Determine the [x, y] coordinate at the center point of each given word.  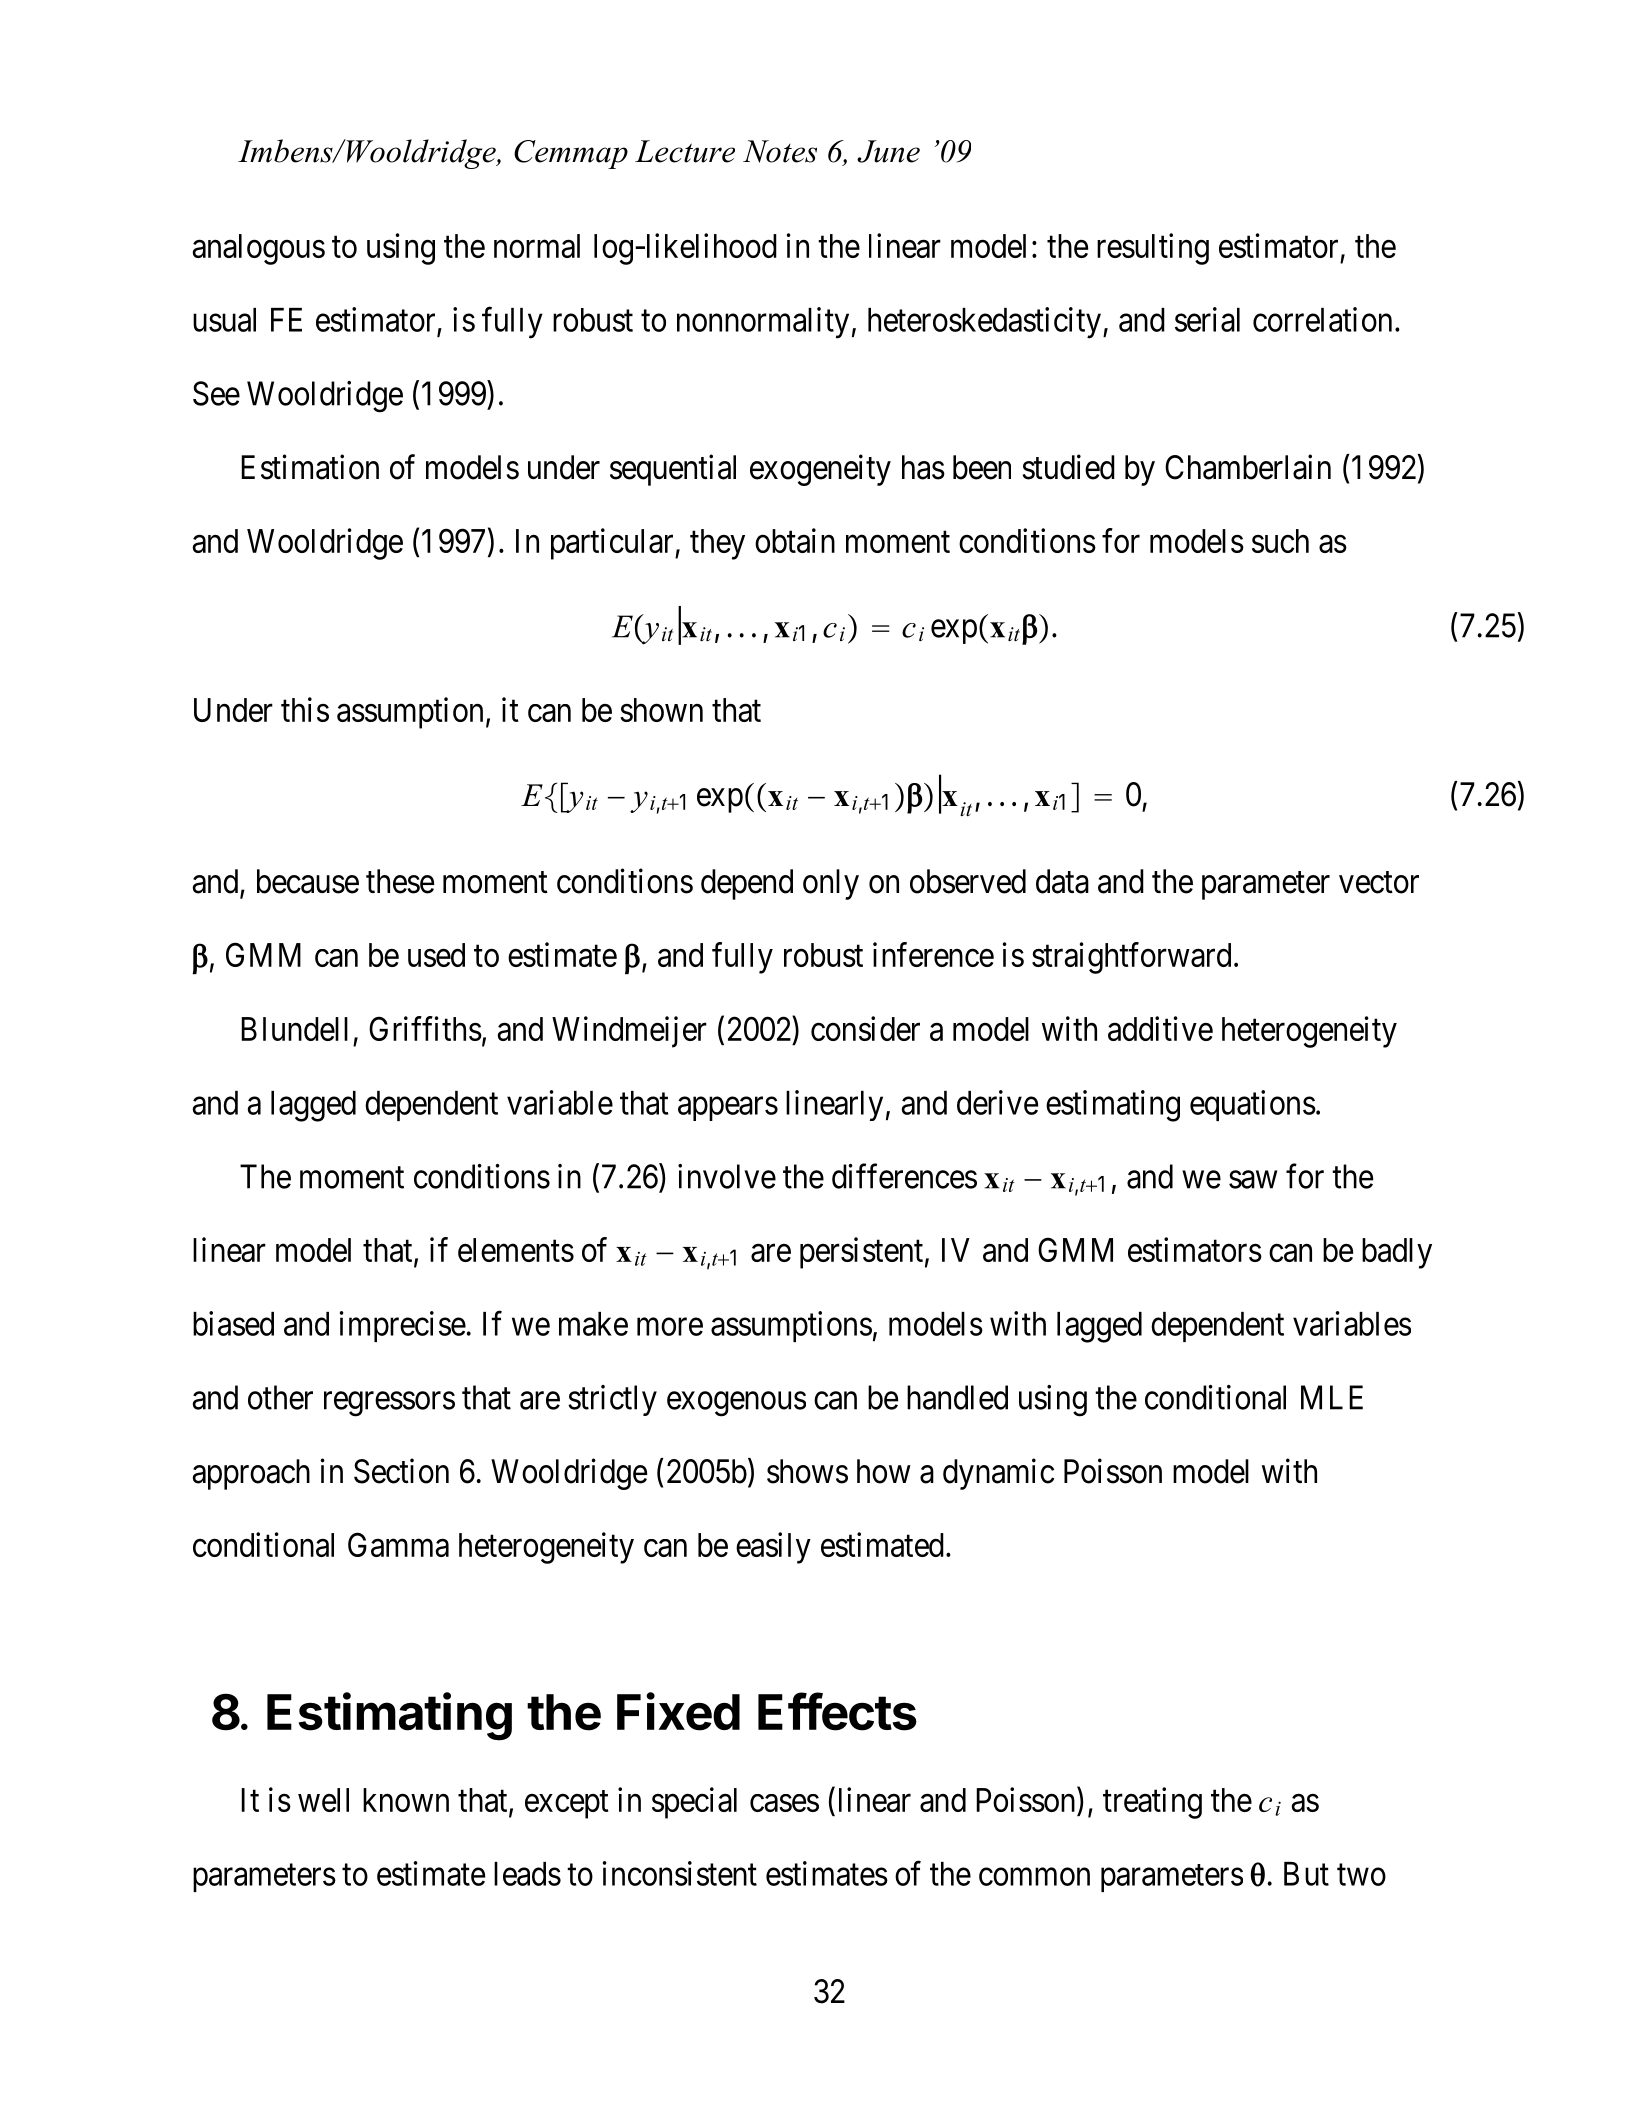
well [323, 1800]
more [670, 1327]
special [694, 1803]
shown [661, 710]
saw [1253, 1180]
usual [224, 320]
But [1306, 1874]
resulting [1153, 249]
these [400, 881]
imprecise [403, 1326]
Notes [780, 151]
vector [1379, 883]
